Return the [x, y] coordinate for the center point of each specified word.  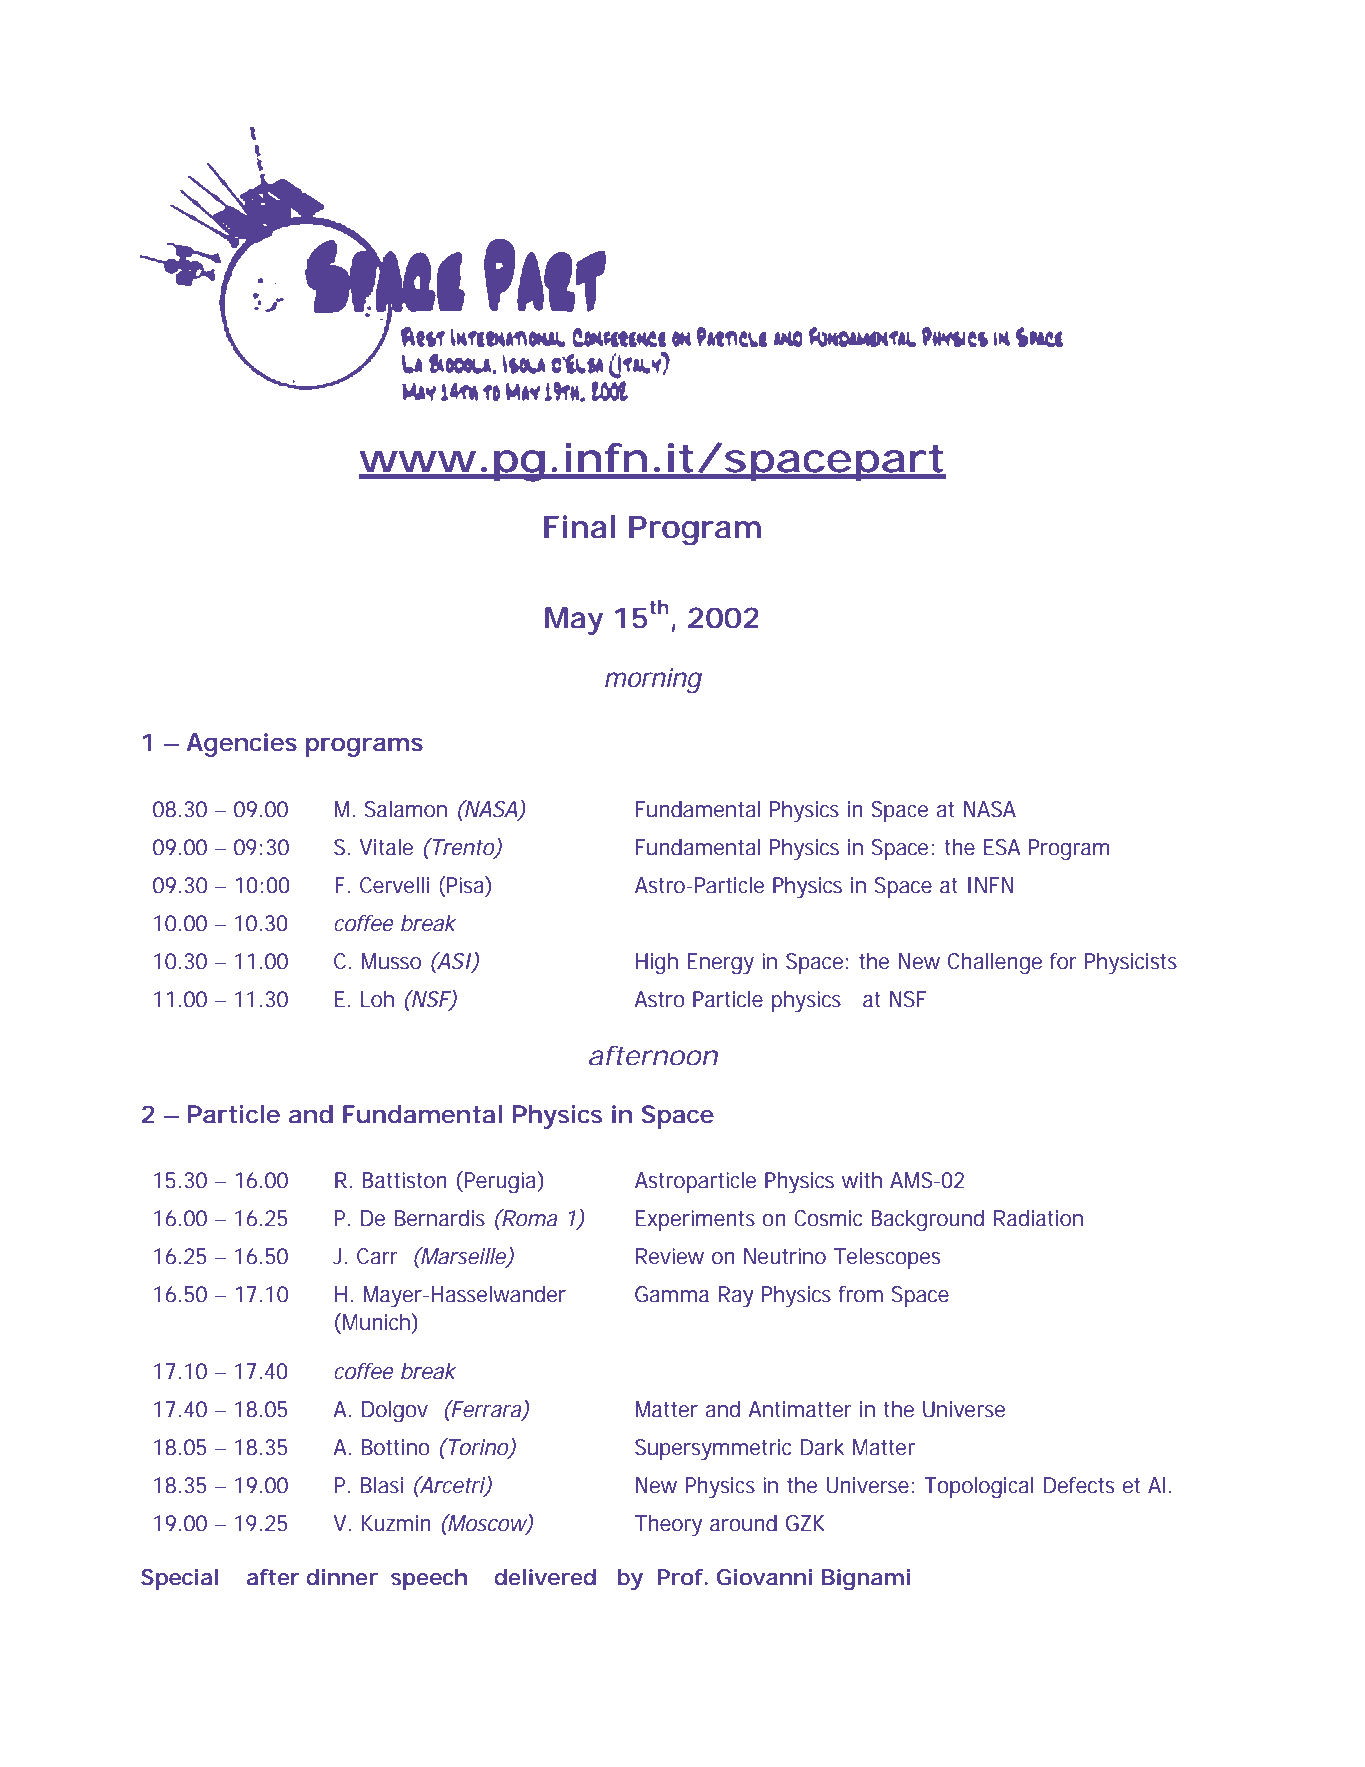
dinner [342, 1577]
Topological [978, 1487]
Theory [668, 1525]
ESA [1002, 847]
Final [579, 527]
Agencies [241, 745]
